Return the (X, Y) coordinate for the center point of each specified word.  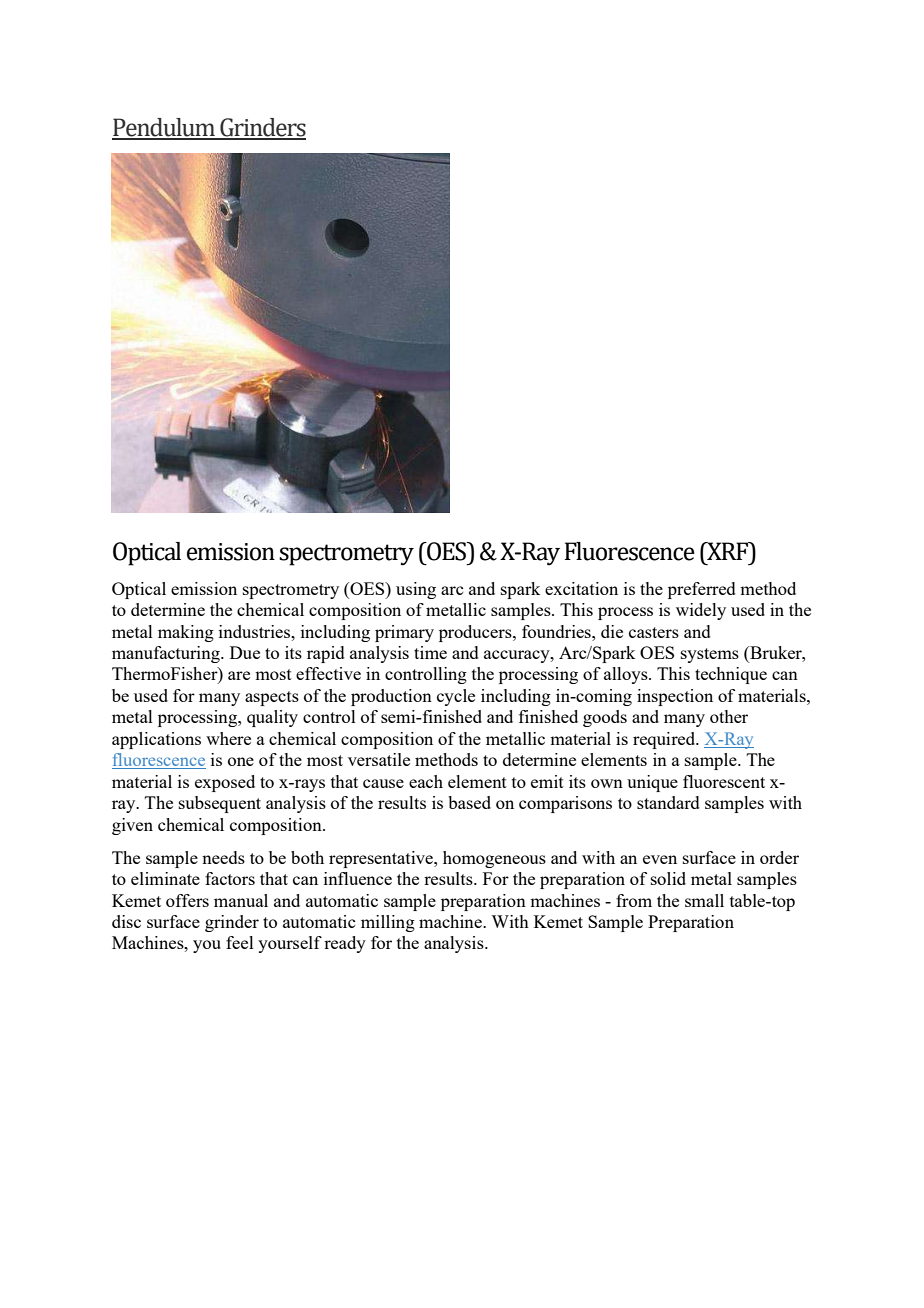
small (704, 900)
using (416, 590)
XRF (728, 551)
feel (240, 942)
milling (388, 923)
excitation (581, 588)
